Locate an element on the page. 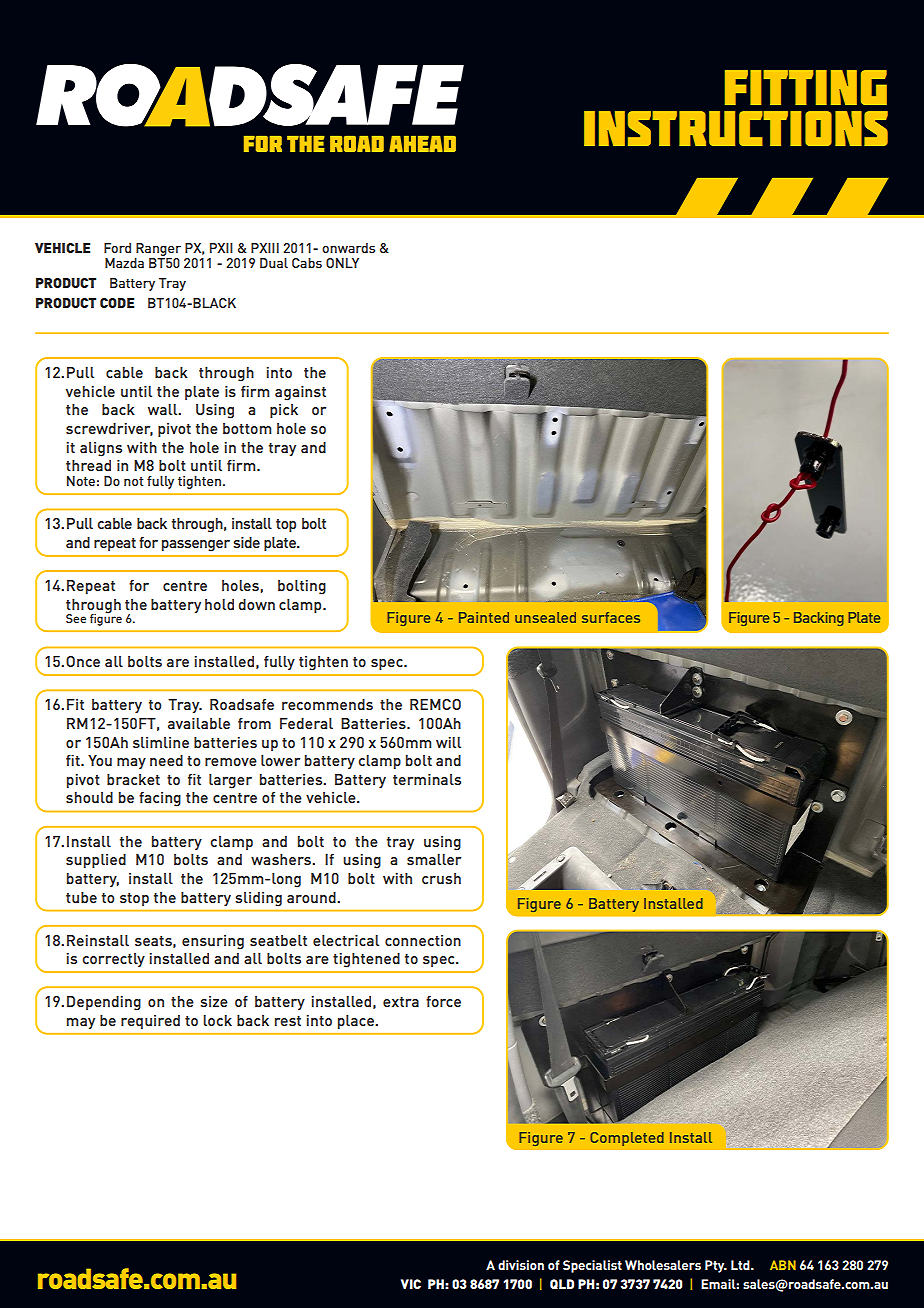  VIC is located at coordinates (411, 1284).
